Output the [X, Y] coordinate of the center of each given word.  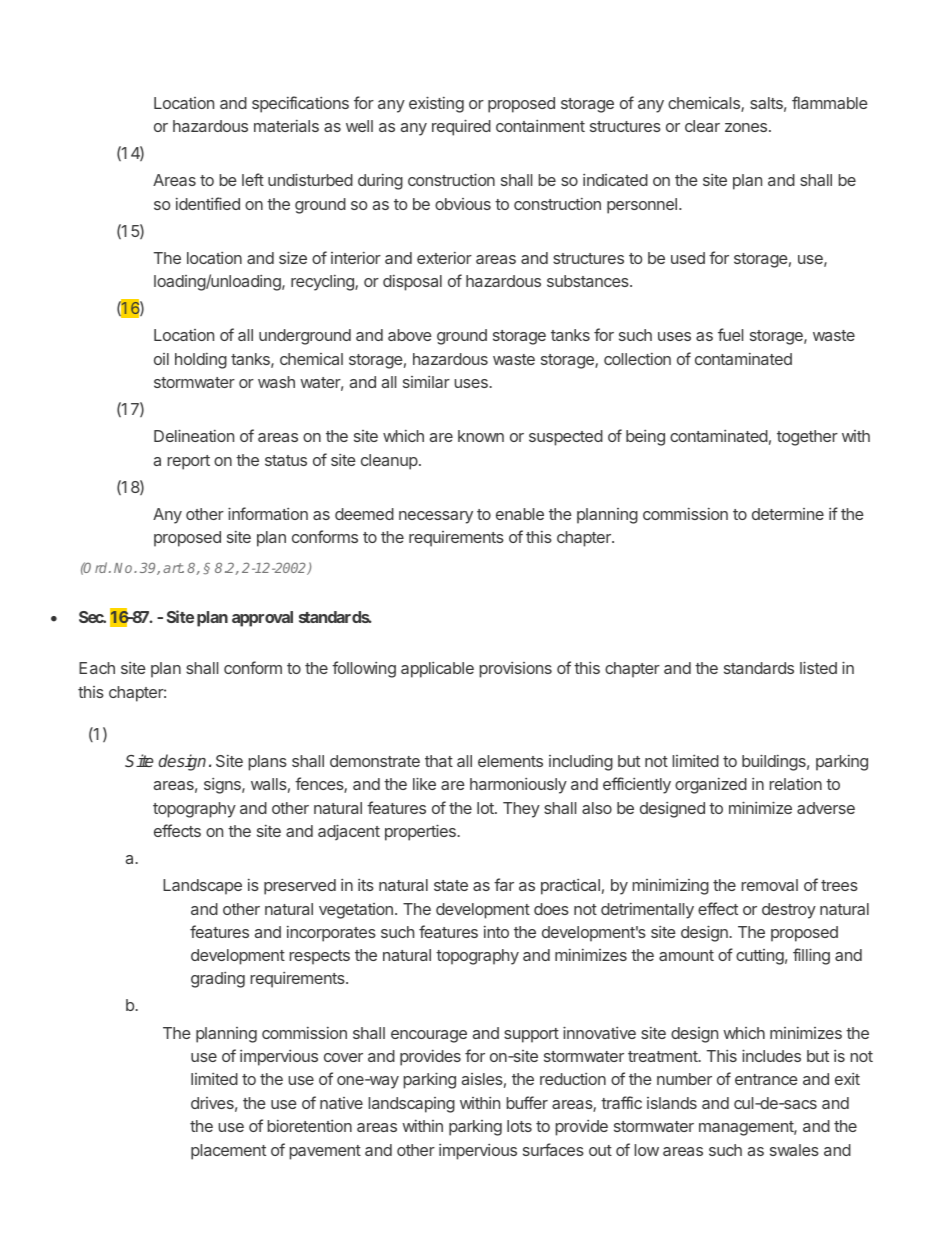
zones [747, 127]
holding [201, 361]
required [461, 127]
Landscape [202, 887]
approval [262, 619]
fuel [730, 334]
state [451, 885]
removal [770, 885]
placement [228, 1152]
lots [519, 1126]
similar [426, 382]
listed [818, 667]
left [253, 179]
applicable [437, 670]
